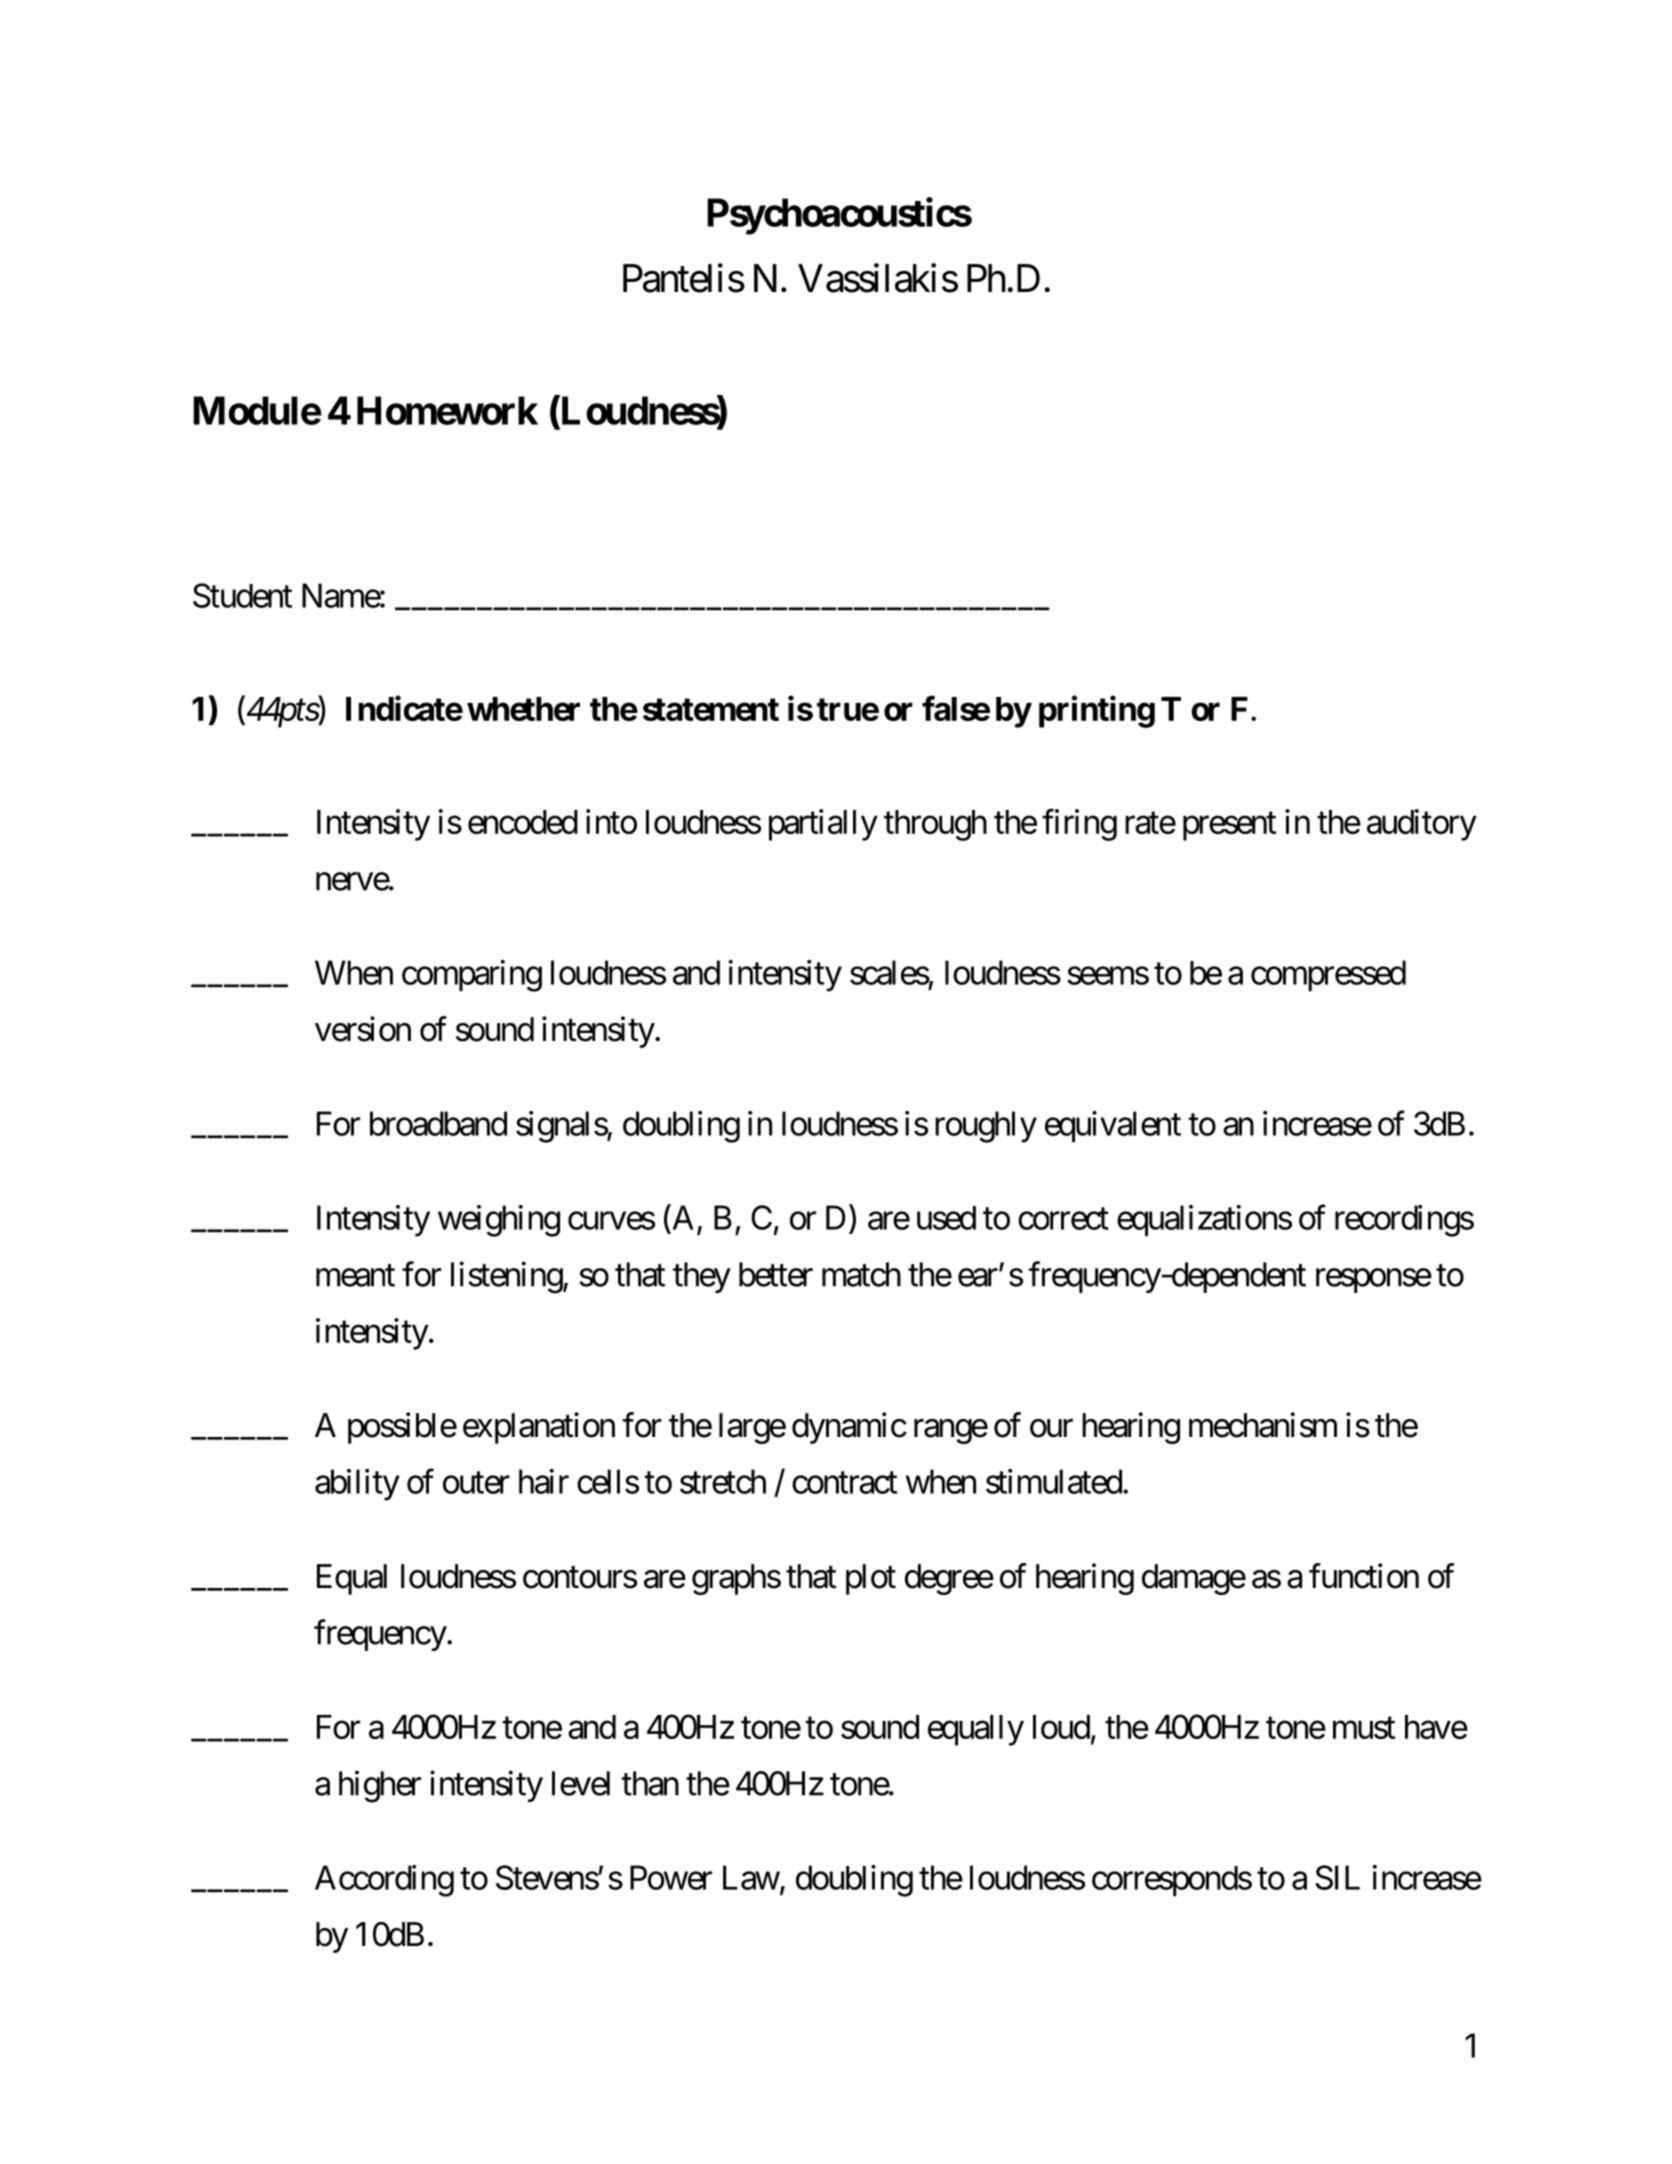 The width and height of the image is (1672, 2164). I want to click on meant, so click(355, 1276).
